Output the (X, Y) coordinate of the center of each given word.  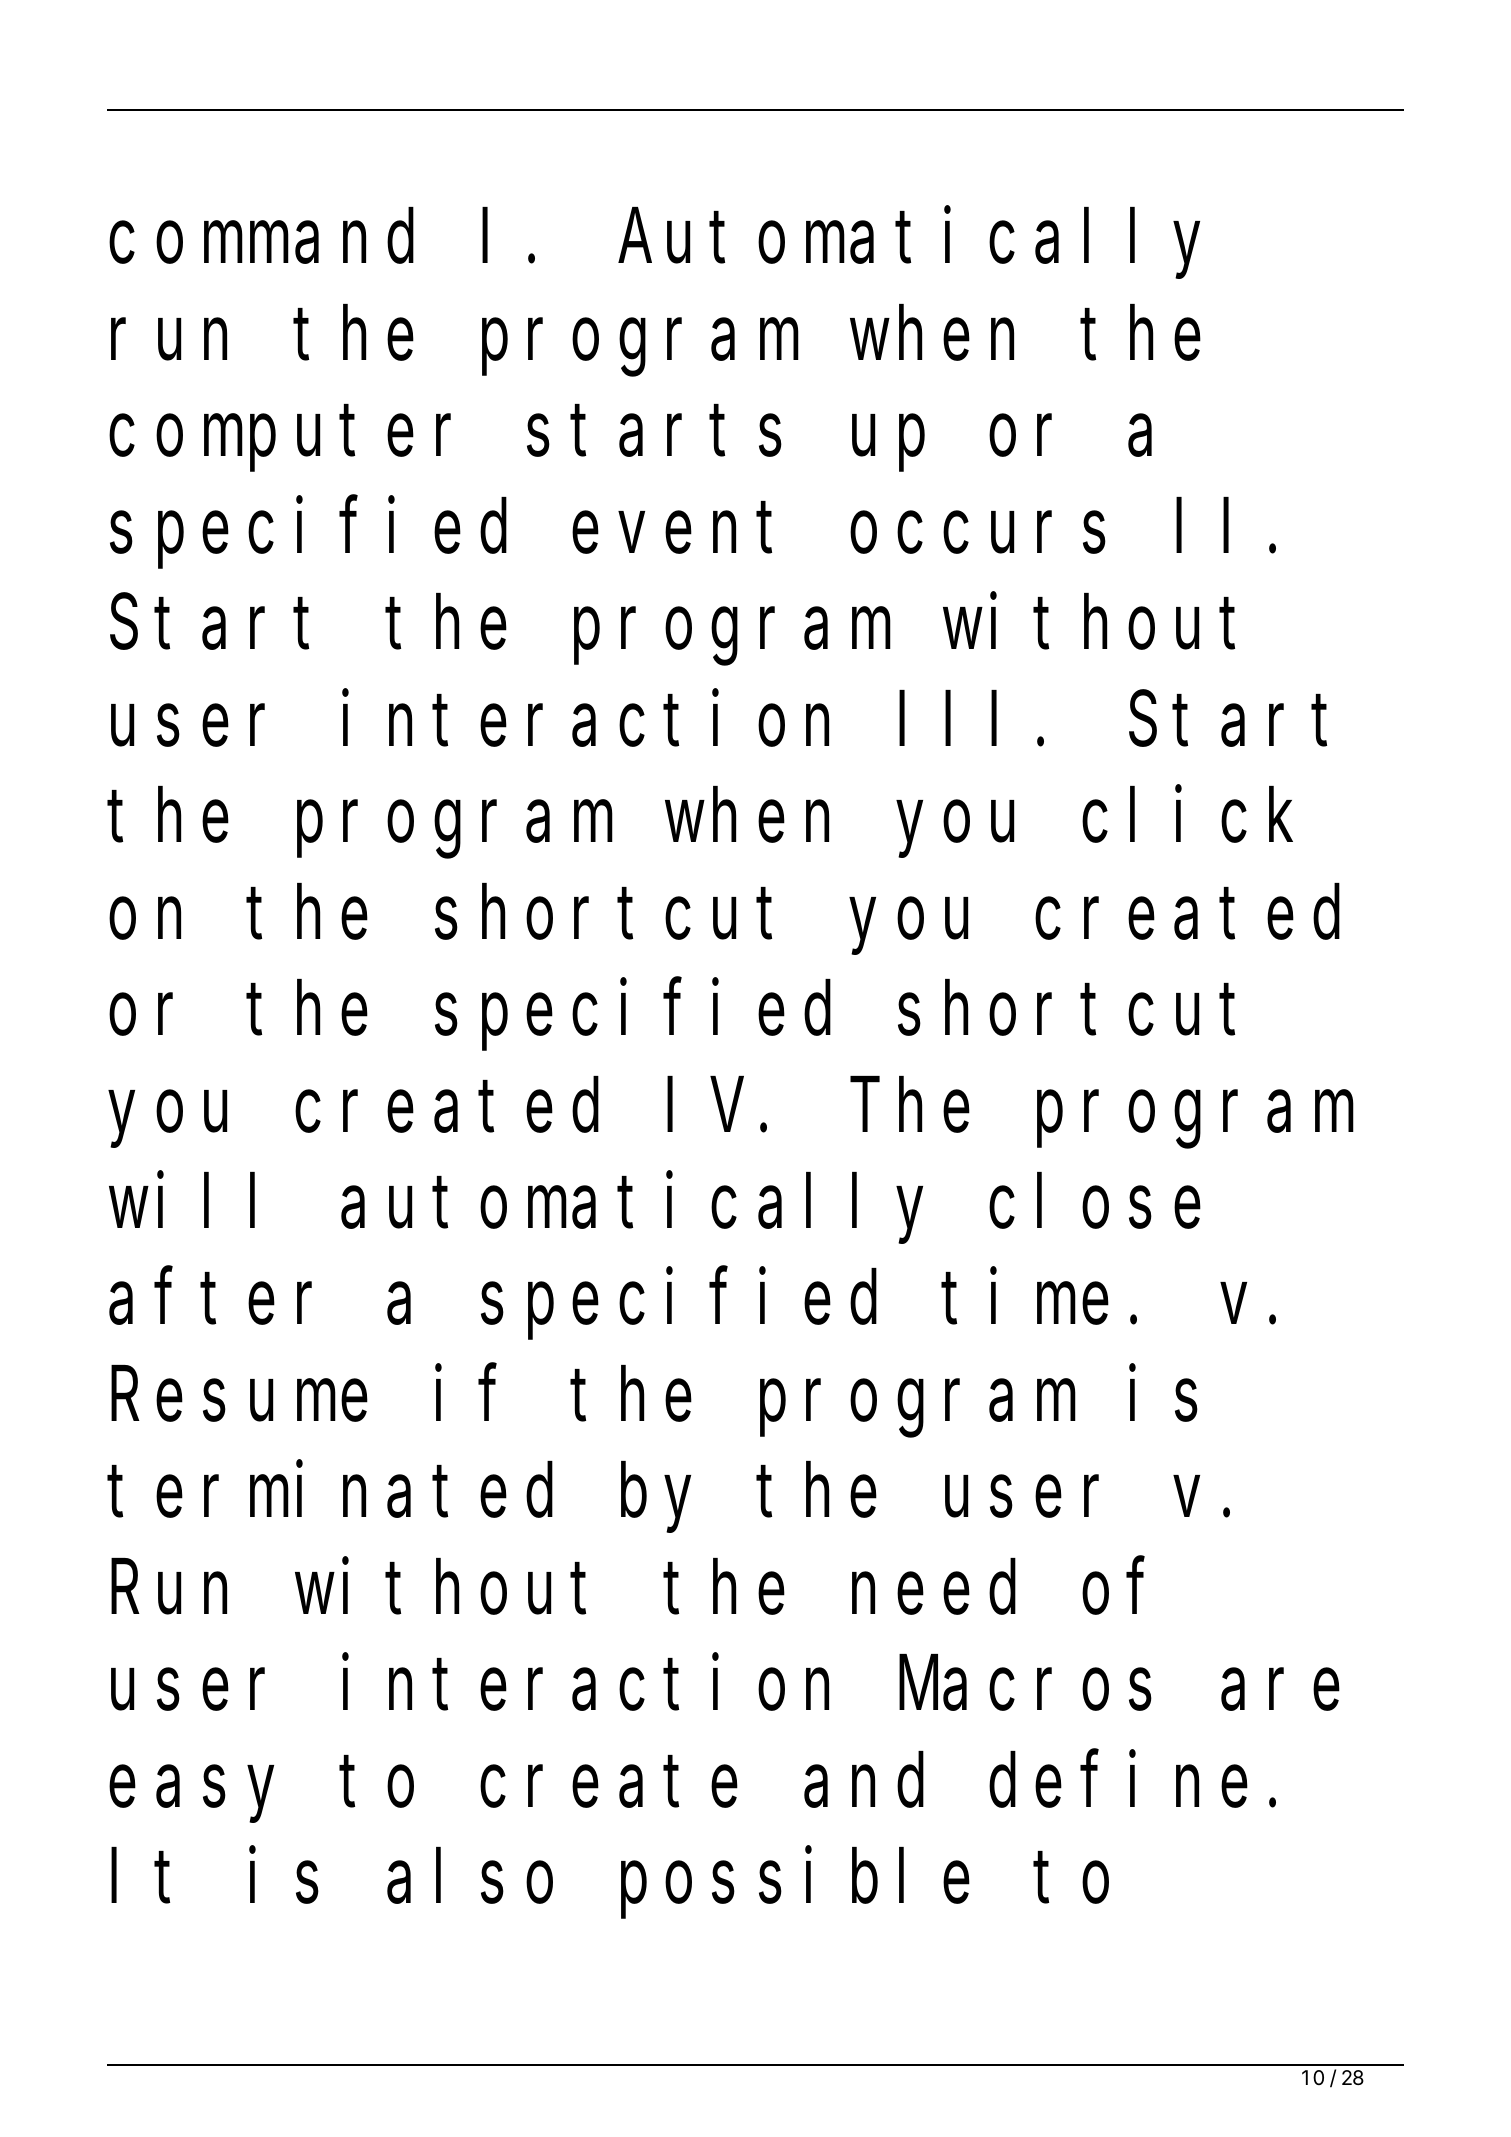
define (1118, 1781)
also (470, 1878)
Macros (1025, 1688)
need (934, 1589)
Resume (239, 1399)
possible (795, 1884)
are (1280, 1692)
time (1027, 1298)
